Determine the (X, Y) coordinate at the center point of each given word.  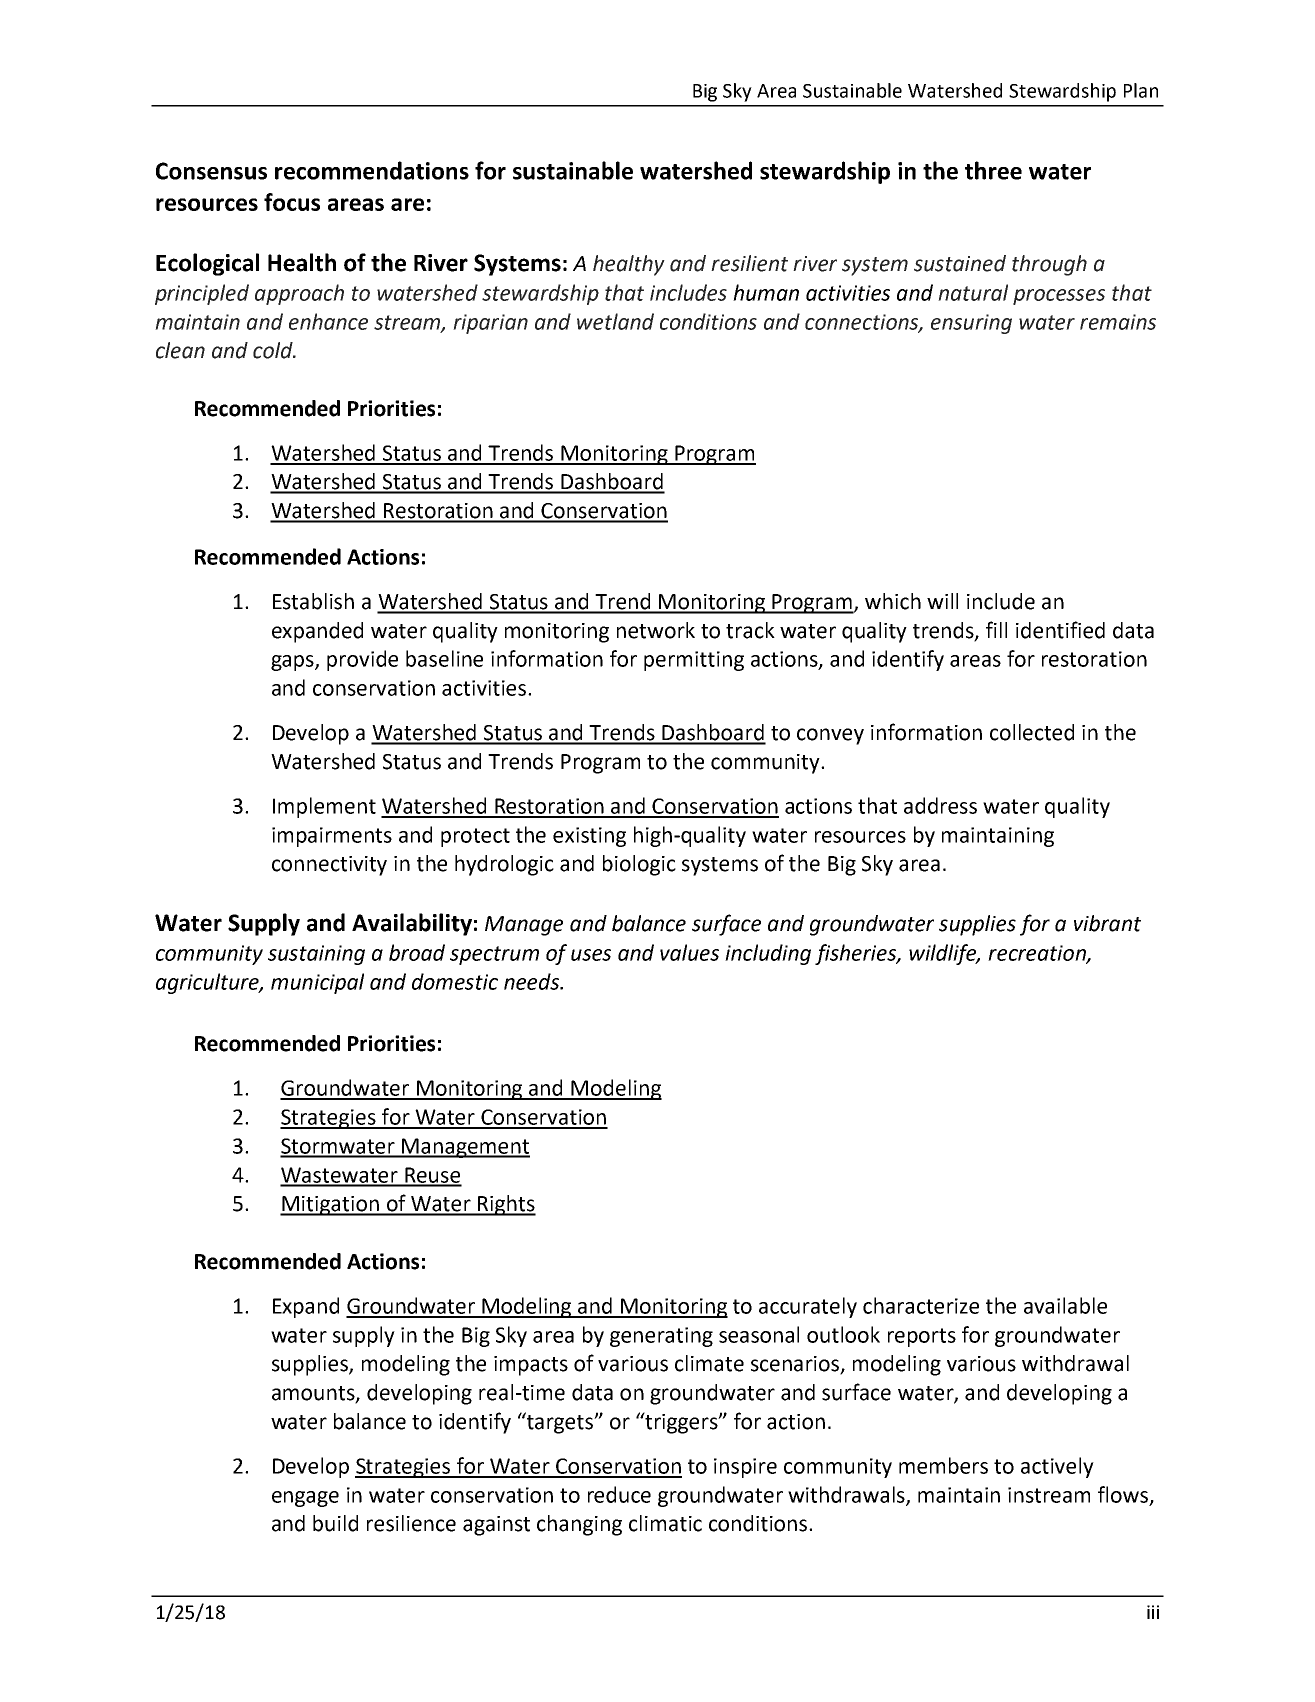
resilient (749, 263)
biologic (639, 865)
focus (292, 202)
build (335, 1523)
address (940, 805)
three (993, 170)
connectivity (329, 866)
